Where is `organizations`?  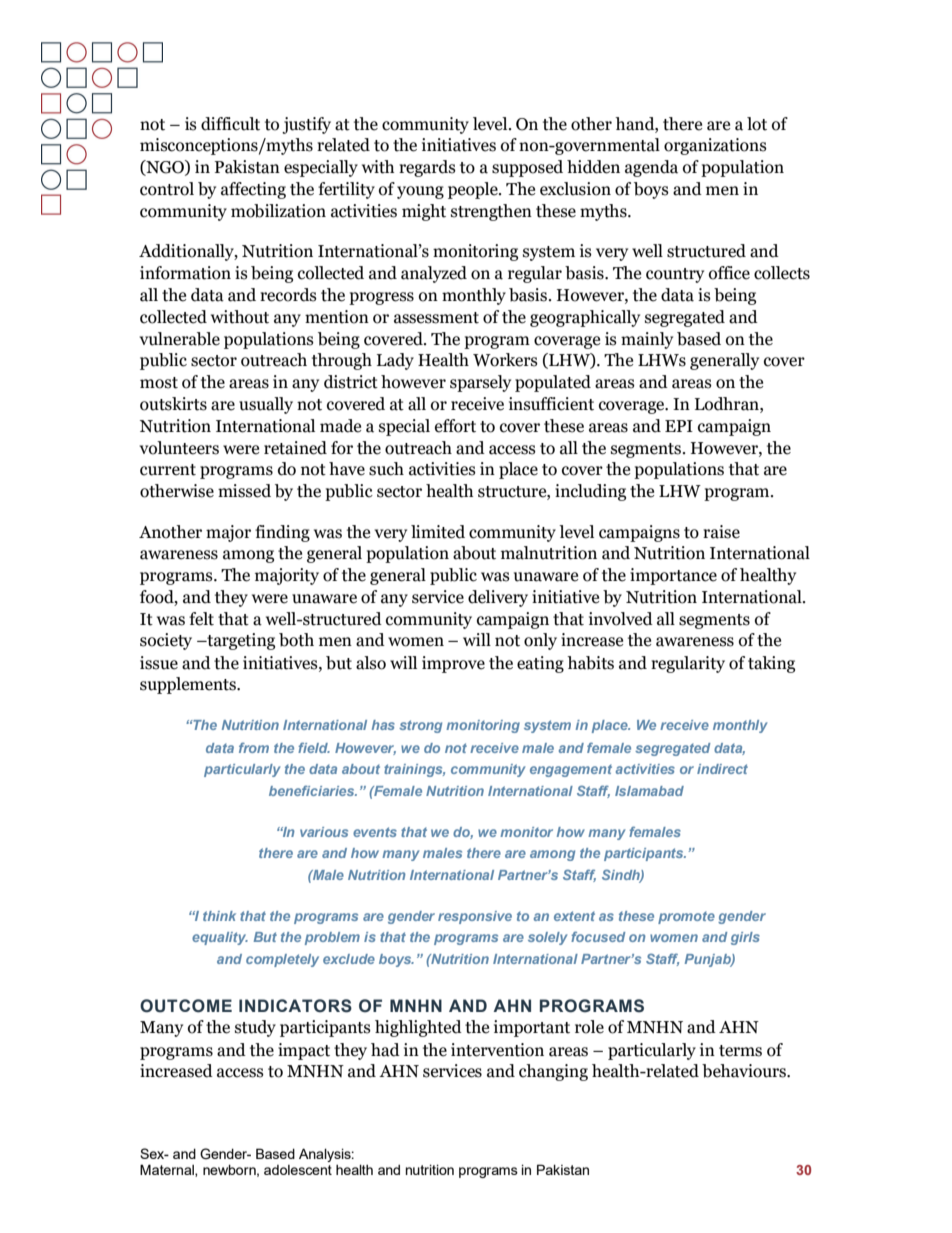
organizations is located at coordinates (715, 146).
